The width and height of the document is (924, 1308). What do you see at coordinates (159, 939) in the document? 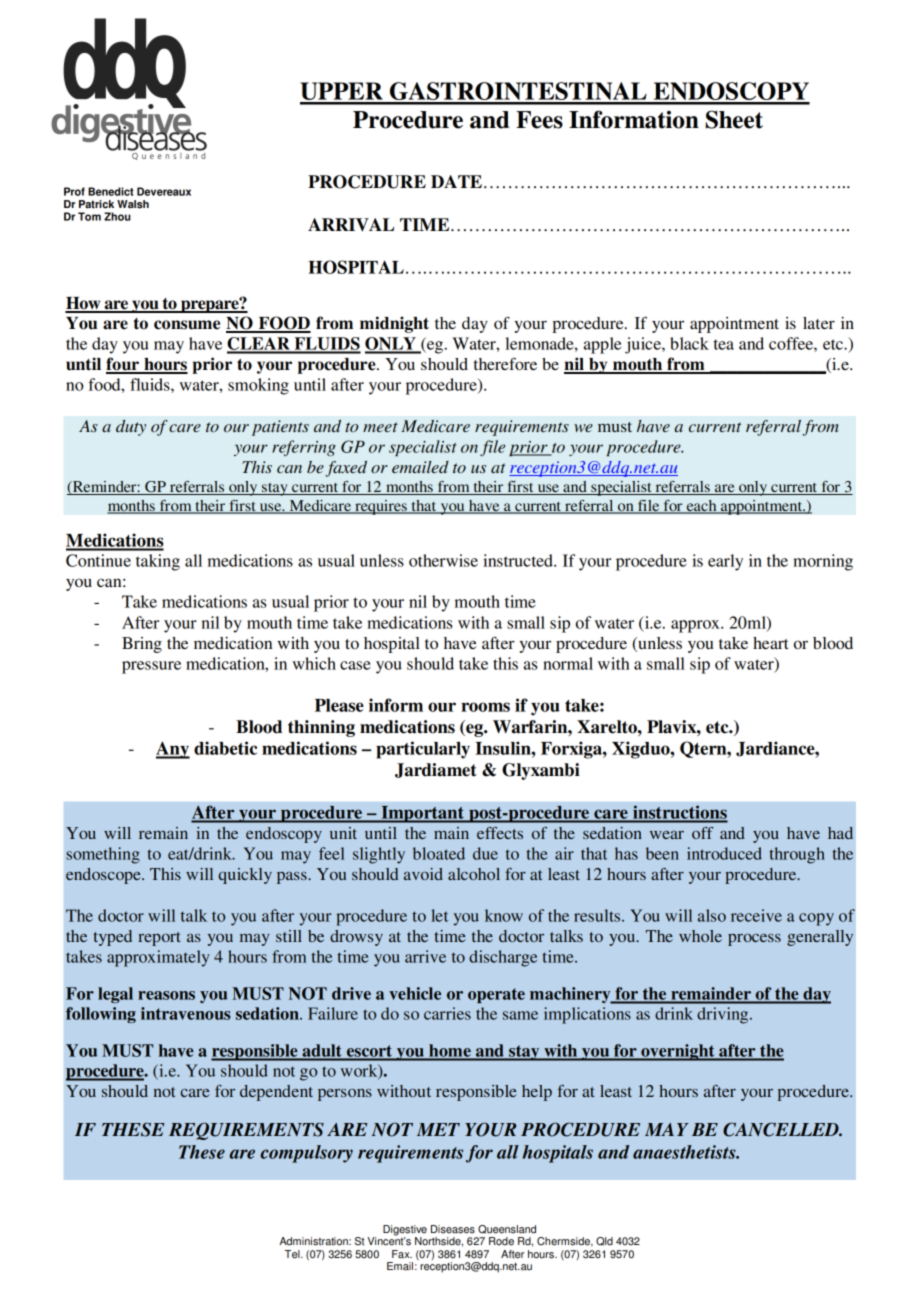
I see `report` at bounding box center [159, 939].
